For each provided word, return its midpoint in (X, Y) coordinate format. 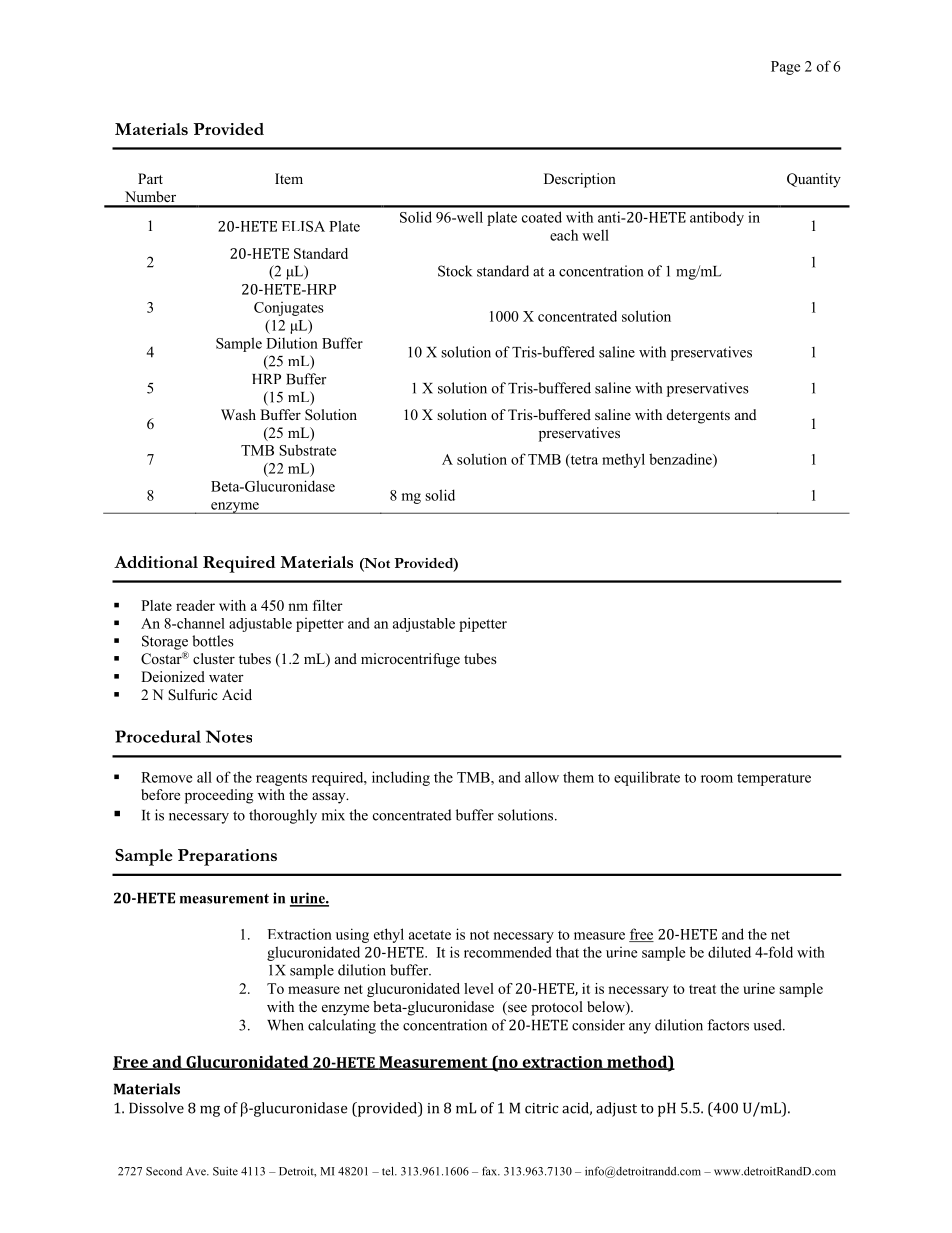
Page (785, 68)
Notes (229, 736)
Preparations (227, 857)
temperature (774, 779)
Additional (156, 562)
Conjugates (289, 309)
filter (328, 605)
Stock (455, 271)
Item (289, 178)
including (401, 778)
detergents (698, 416)
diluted (729, 952)
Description (580, 180)
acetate (430, 935)
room (717, 779)
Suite (225, 1171)
